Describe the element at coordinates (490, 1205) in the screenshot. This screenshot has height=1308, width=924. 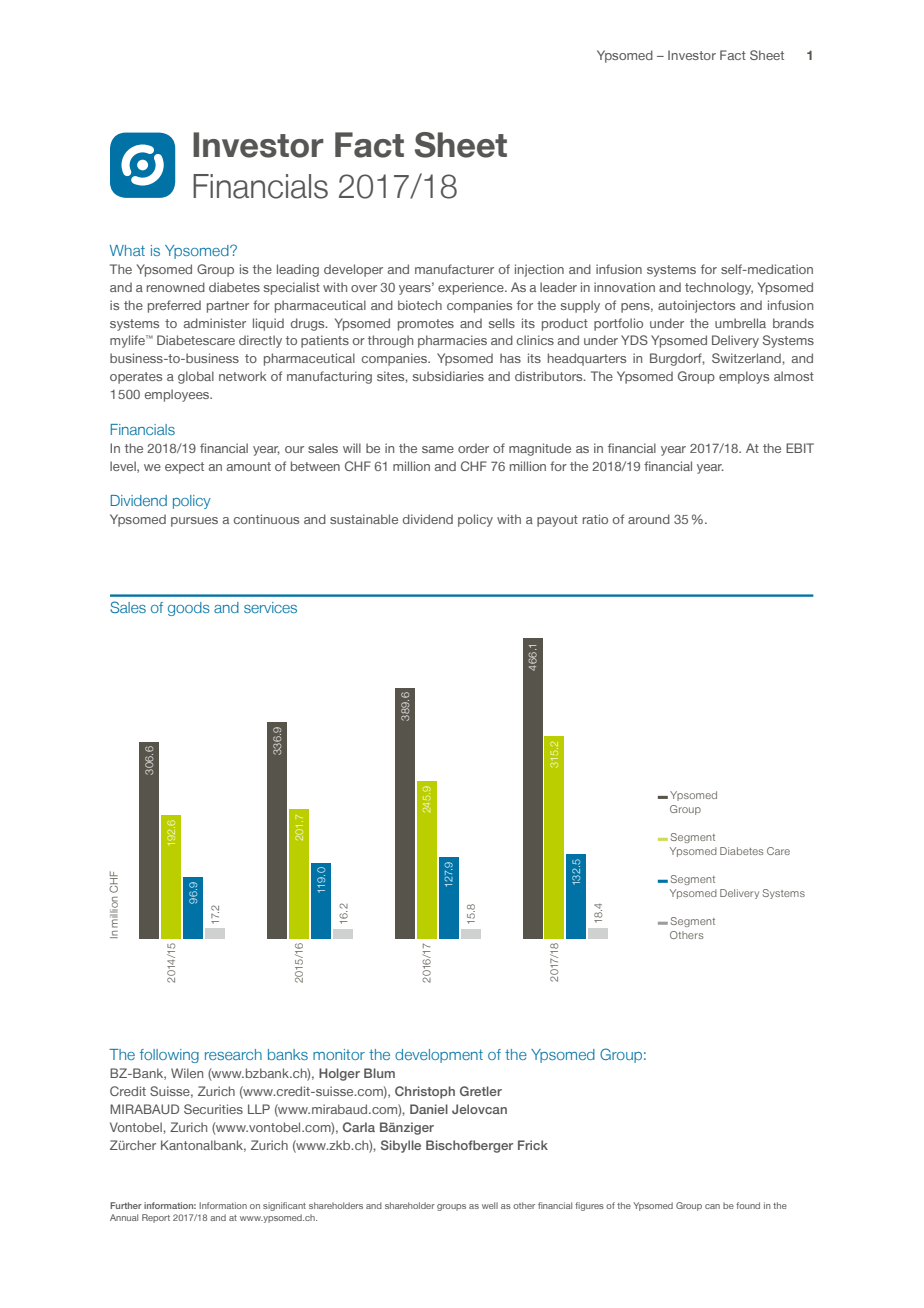
I see `well` at that location.
